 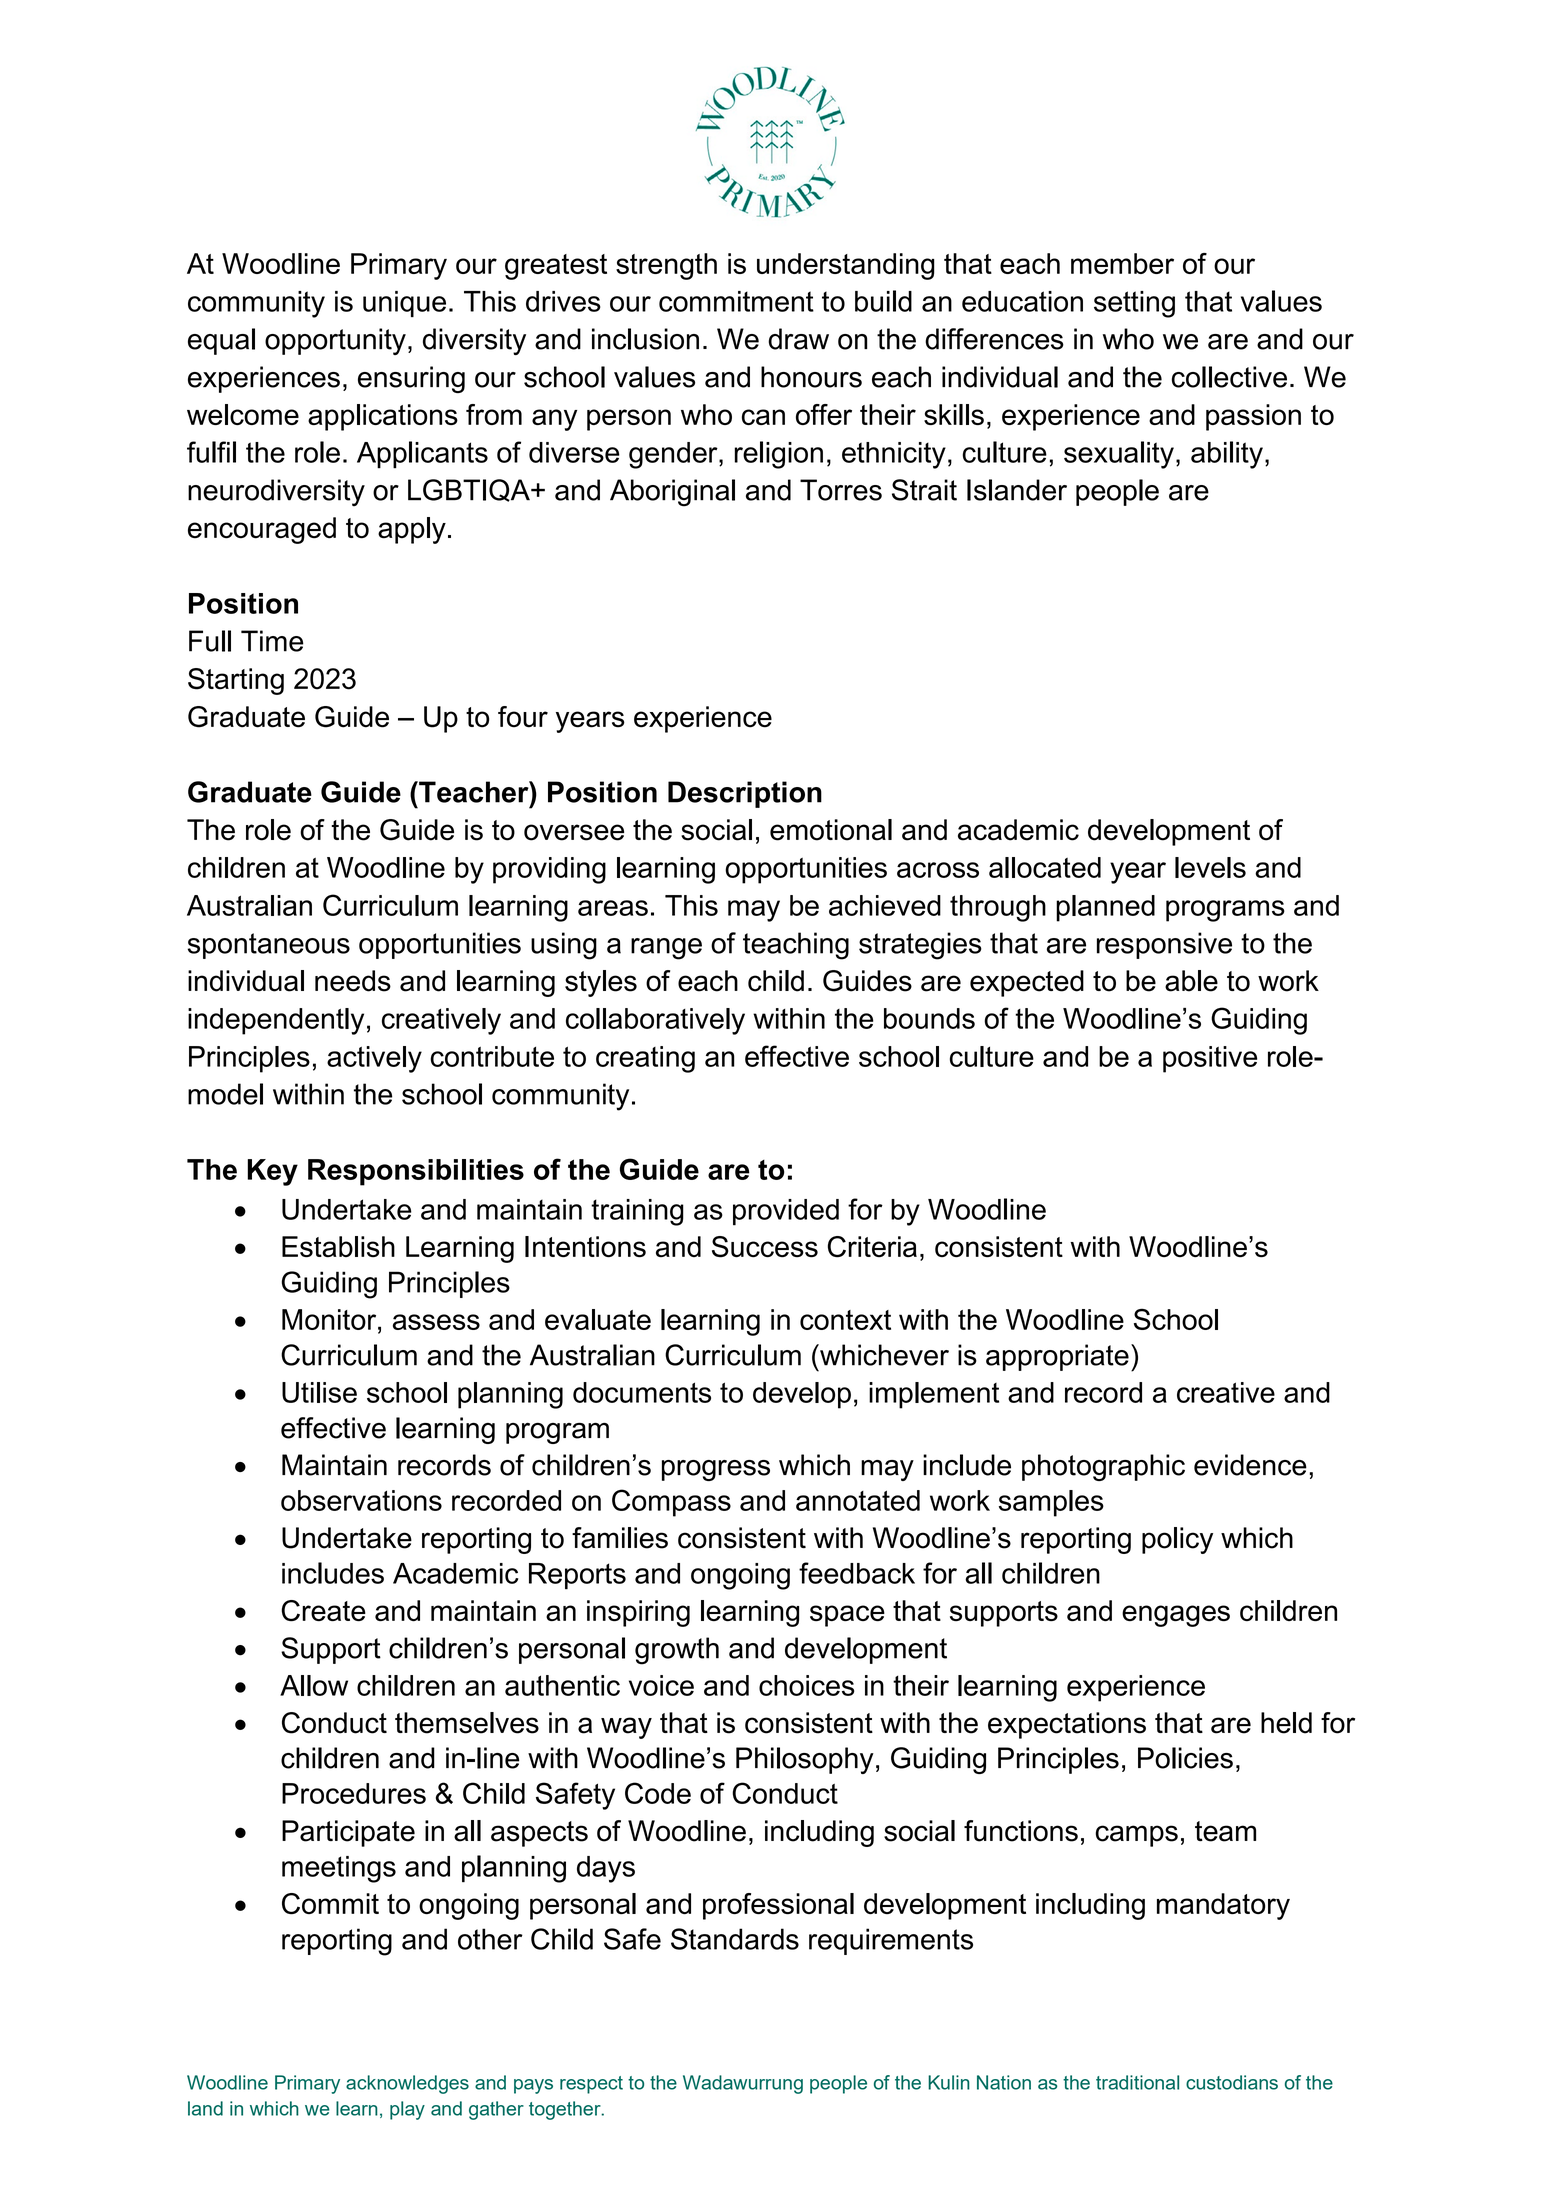 I want to click on setting, so click(x=1134, y=304).
